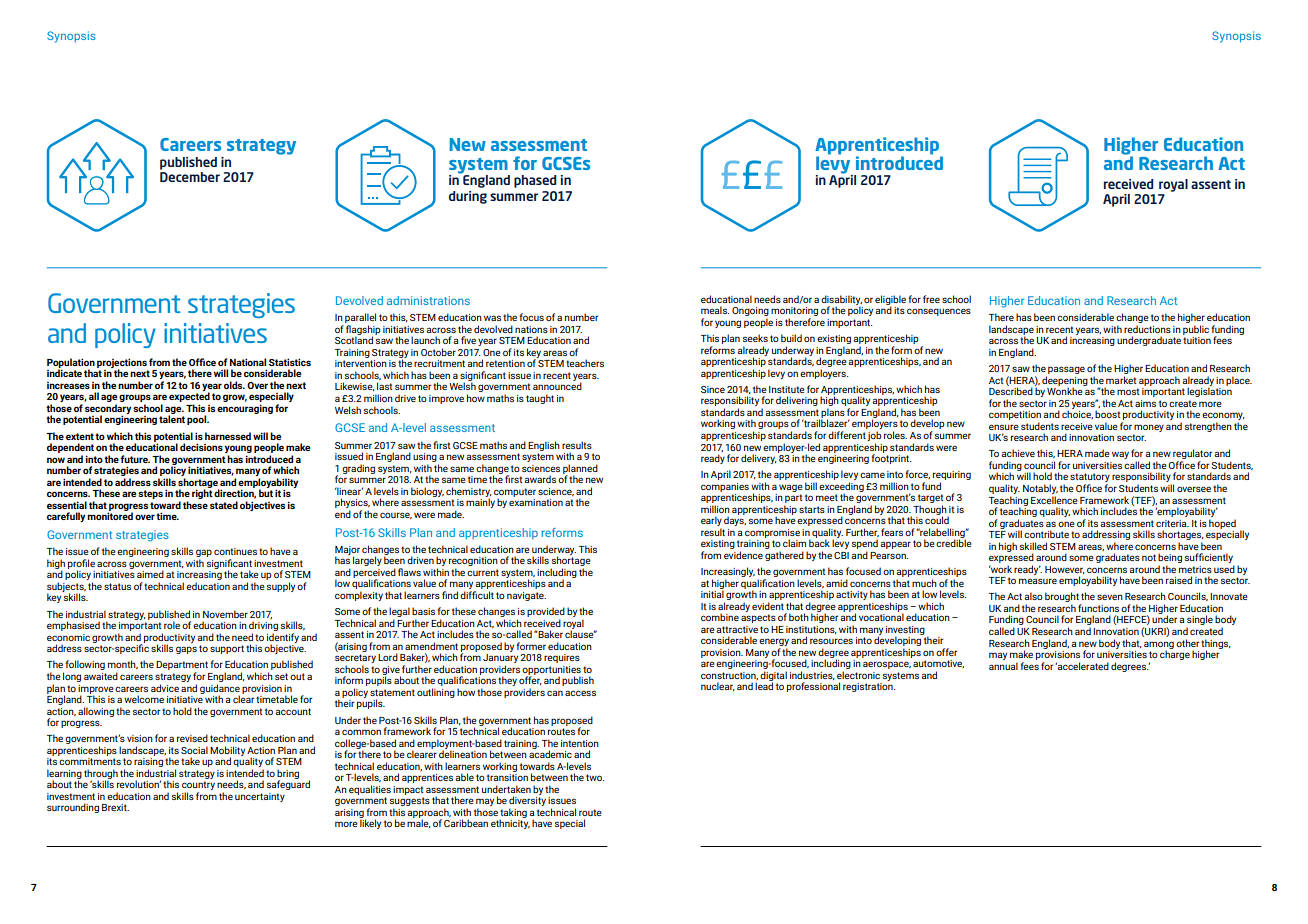 This screenshot has width=1308, height=924. Describe the element at coordinates (225, 614) in the screenshot. I see `November` at that location.
